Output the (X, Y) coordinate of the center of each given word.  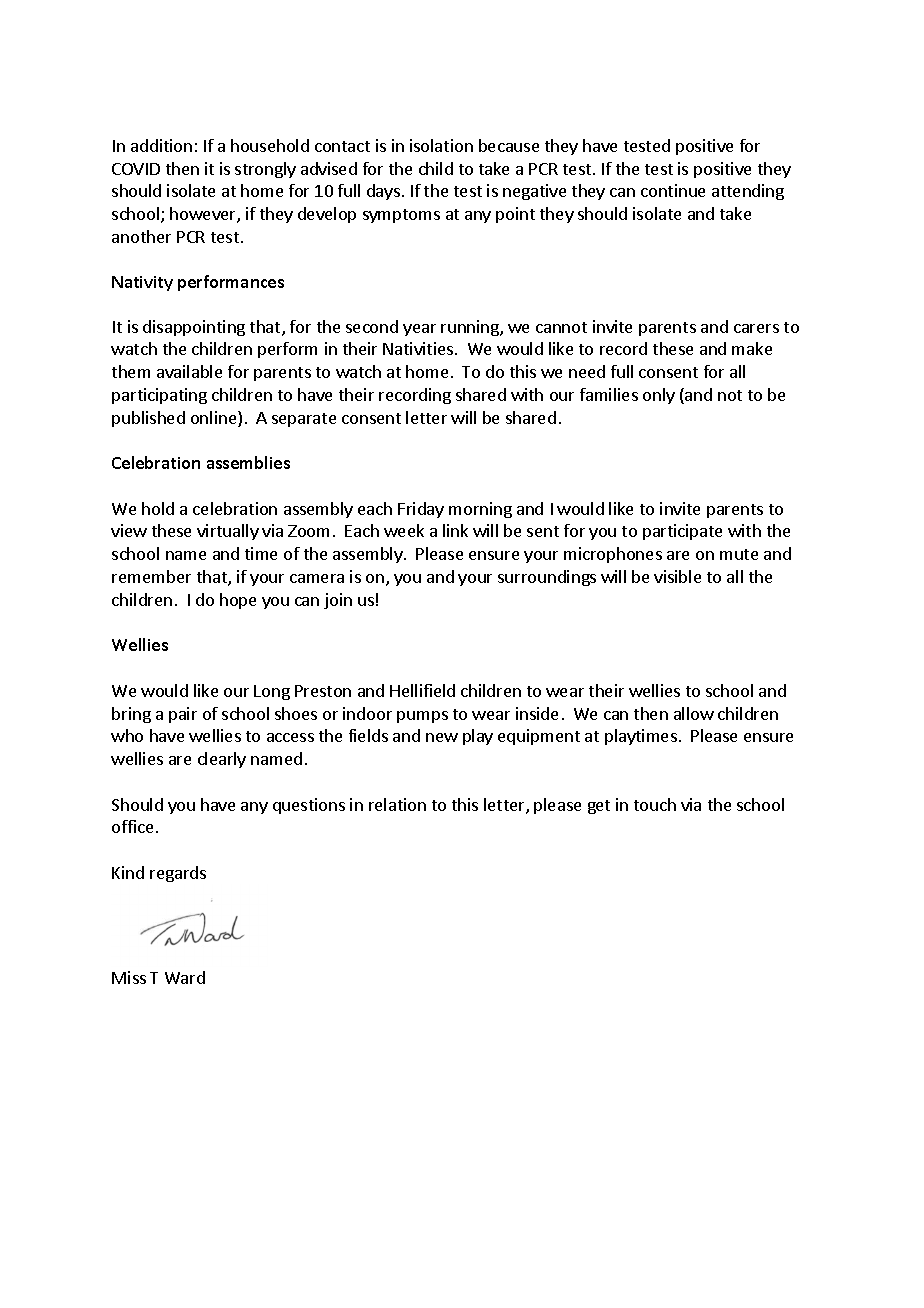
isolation (441, 145)
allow (694, 713)
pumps (422, 717)
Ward (185, 977)
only (659, 396)
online (215, 419)
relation (397, 804)
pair (183, 715)
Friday (421, 510)
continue (673, 190)
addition (161, 145)
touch (655, 804)
